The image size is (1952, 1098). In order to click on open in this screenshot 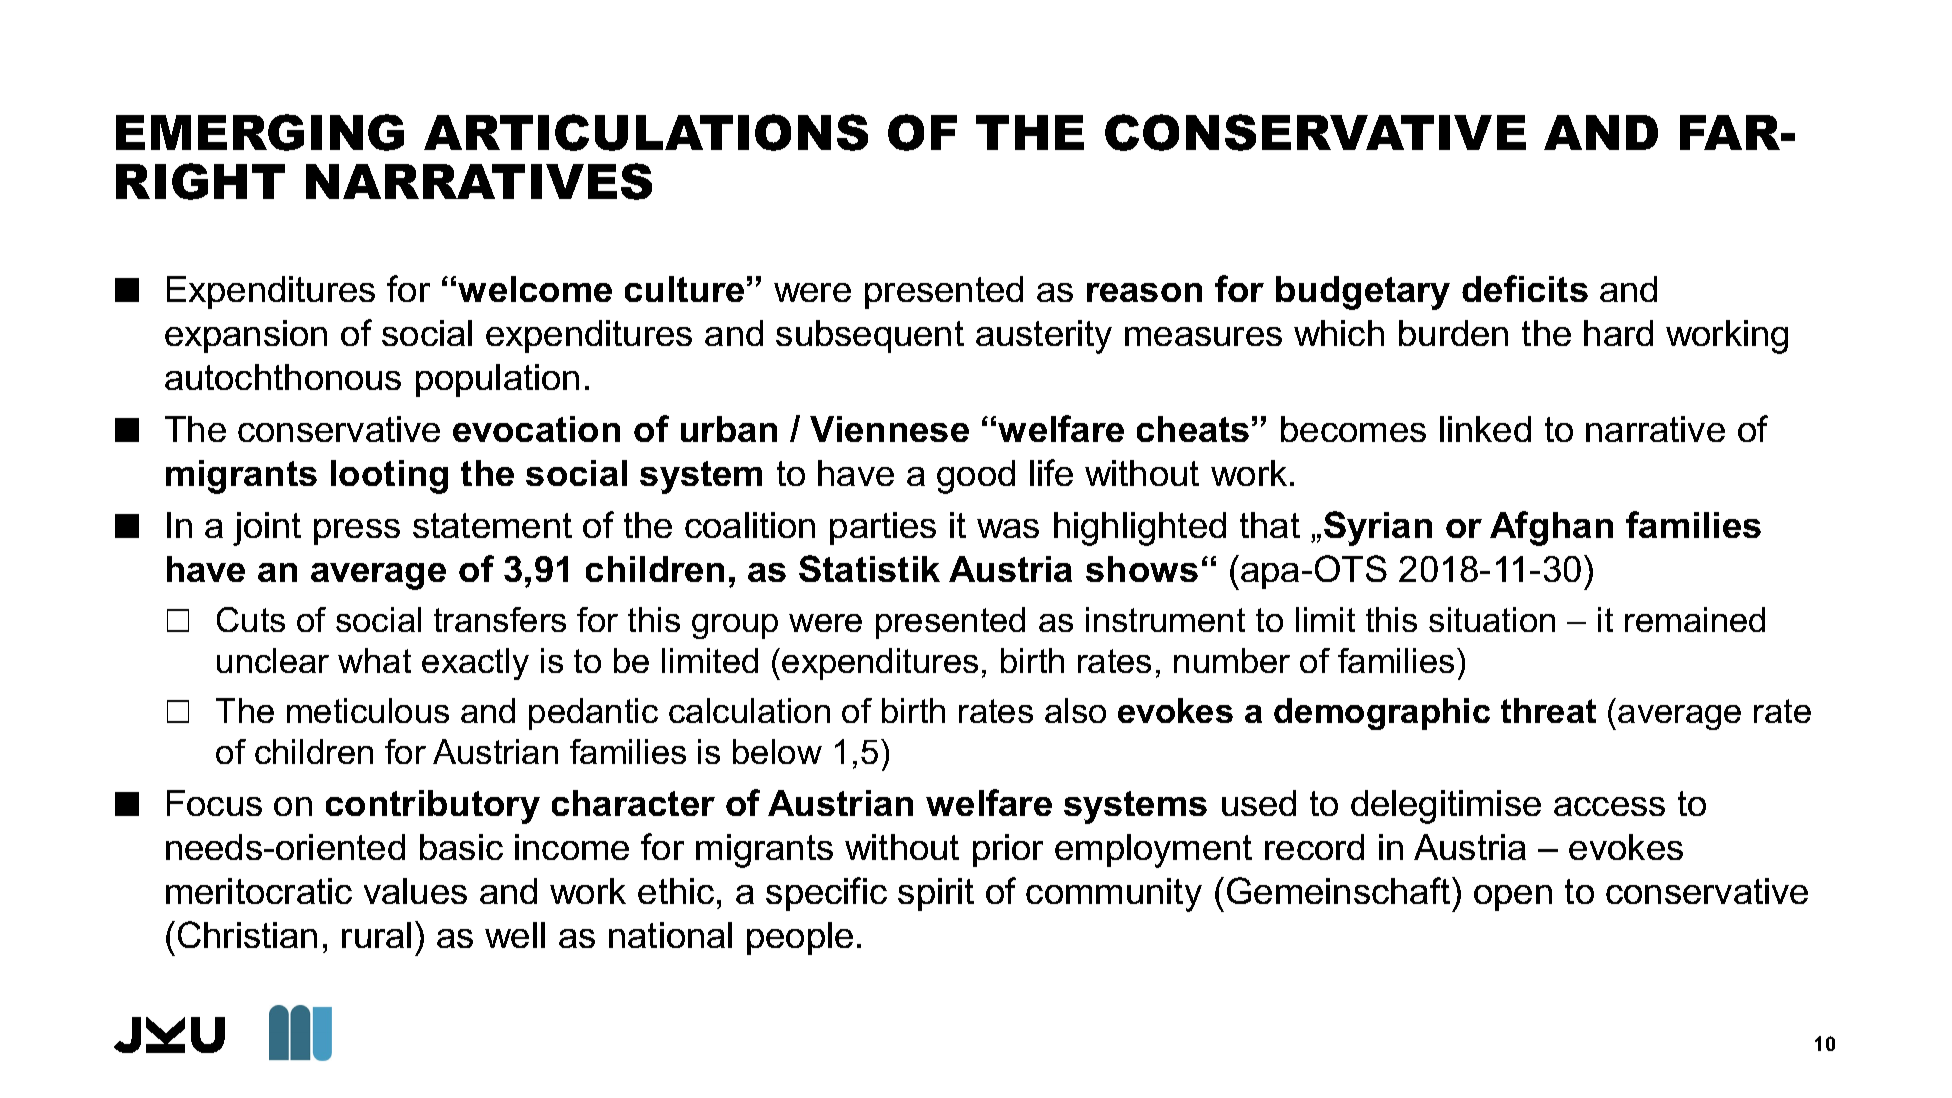, I will do `click(1513, 898)`.
